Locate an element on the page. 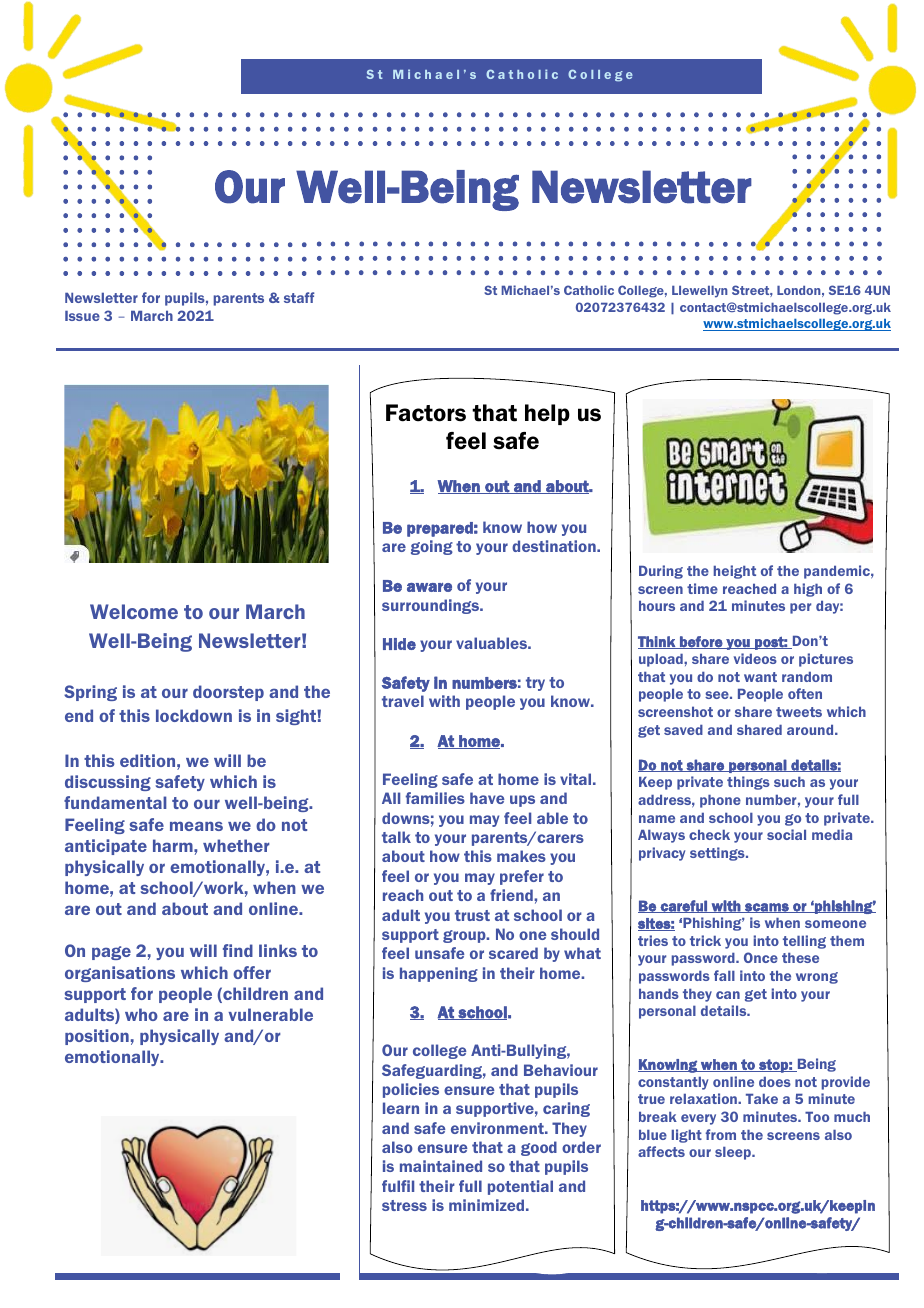 This image has width=924, height=1308. help is located at coordinates (547, 414).
